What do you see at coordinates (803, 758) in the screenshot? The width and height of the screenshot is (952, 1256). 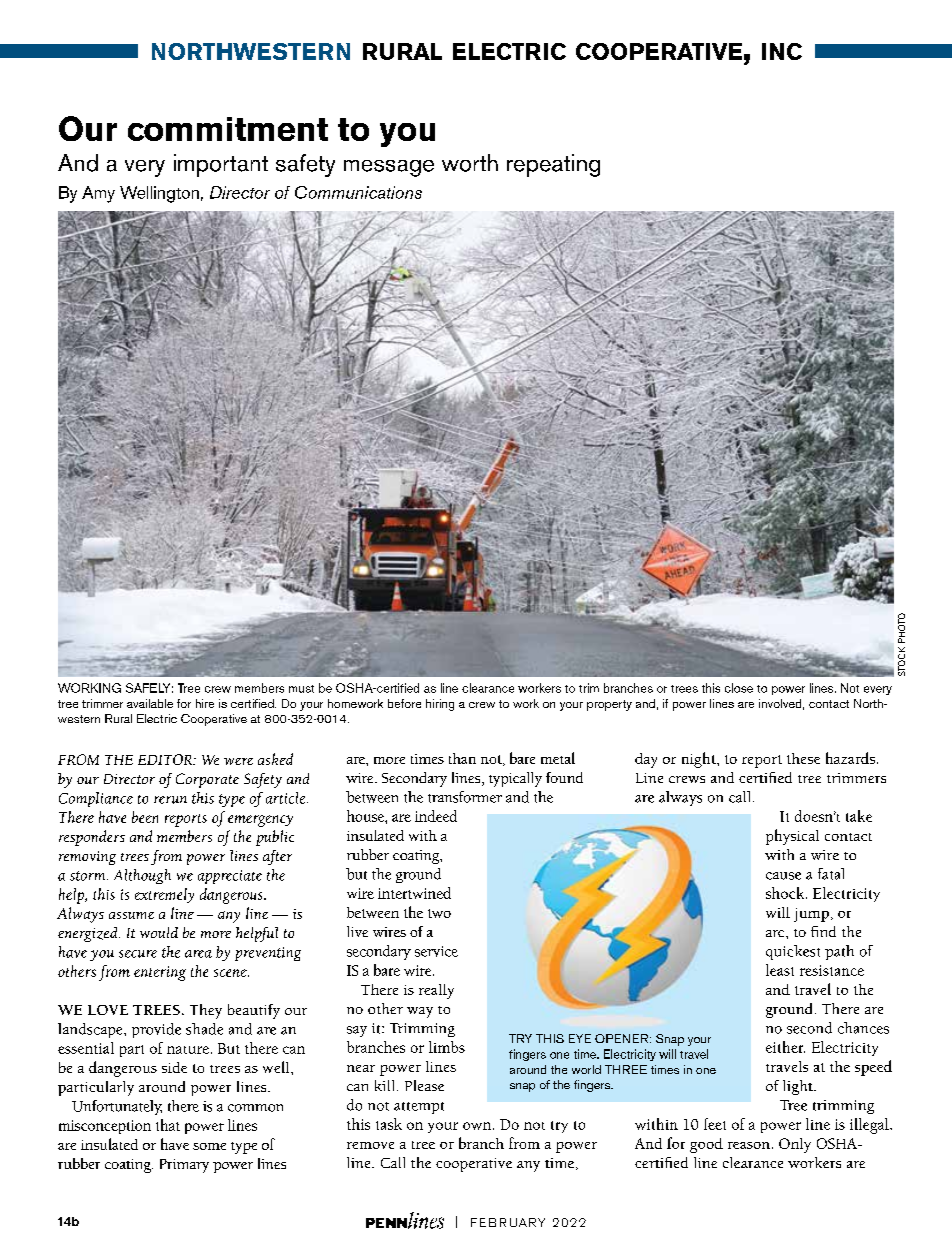 I see `these` at bounding box center [803, 758].
